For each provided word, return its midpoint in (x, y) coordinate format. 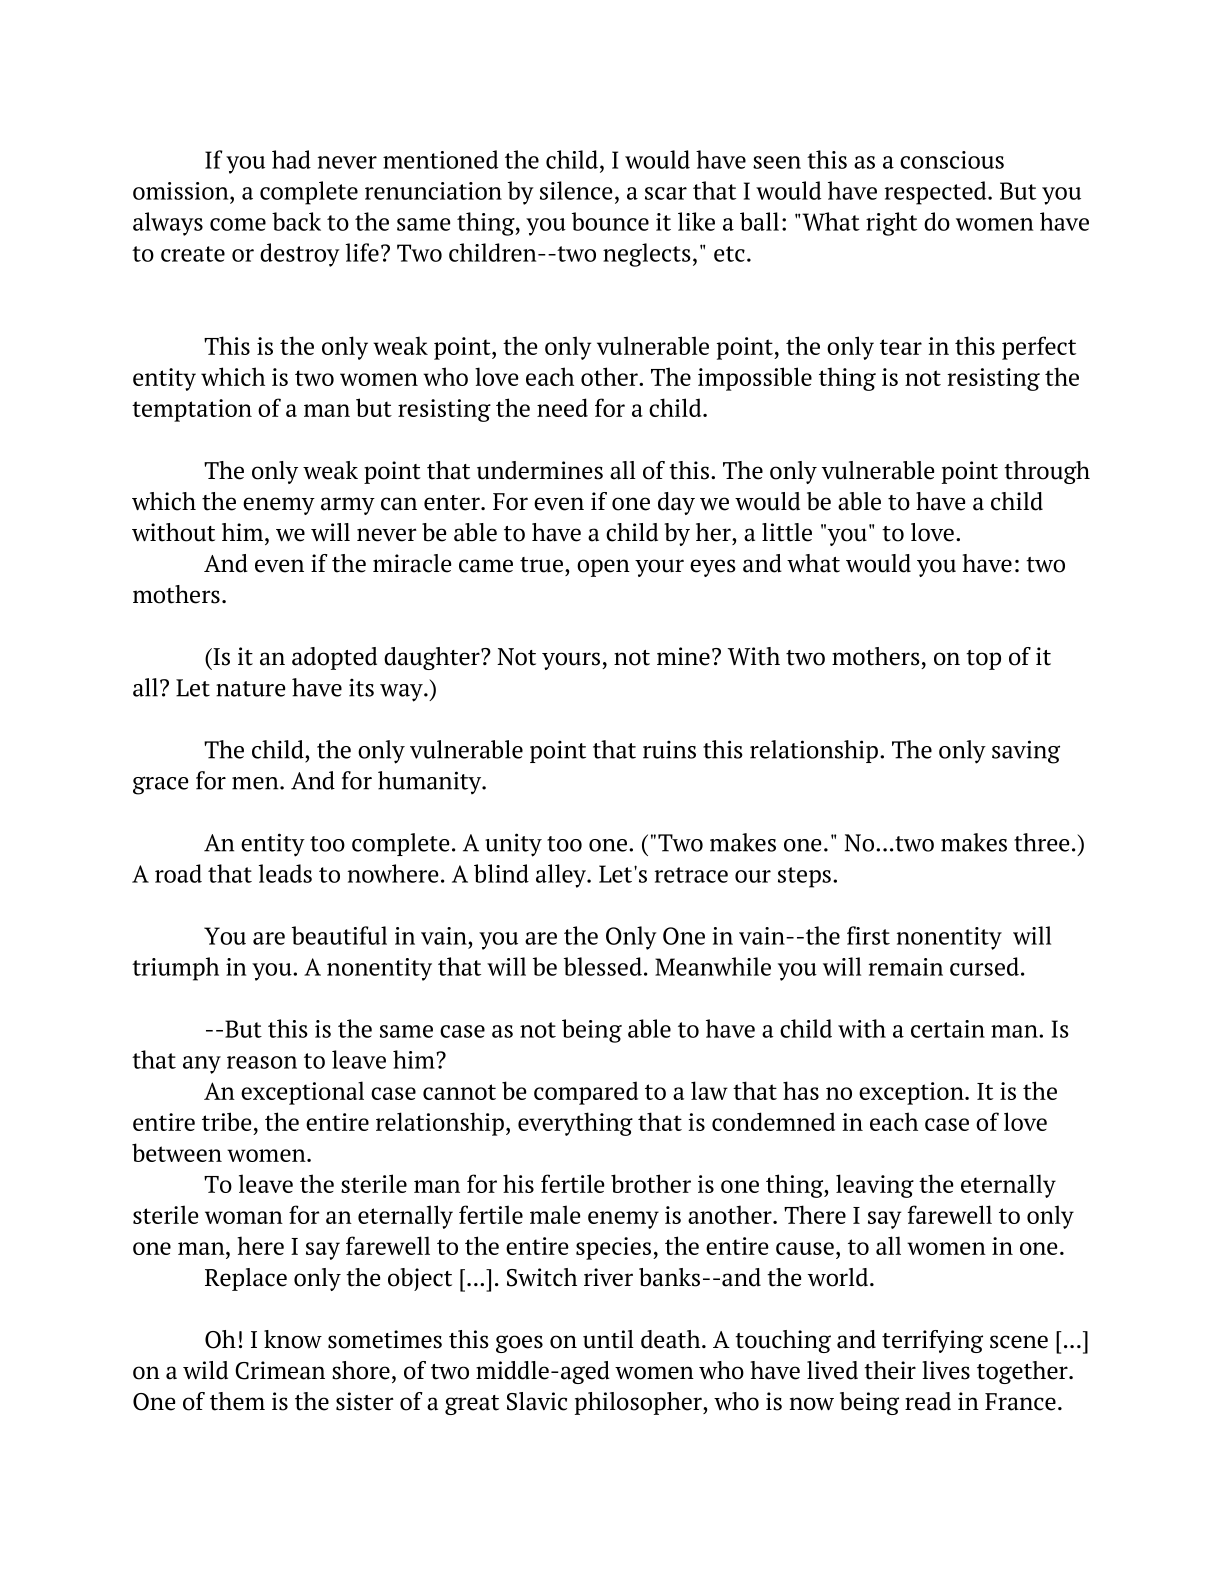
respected (937, 193)
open (603, 568)
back (296, 221)
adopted (334, 658)
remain (906, 967)
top (983, 660)
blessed (603, 966)
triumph (175, 969)
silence (576, 190)
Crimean (280, 1370)
